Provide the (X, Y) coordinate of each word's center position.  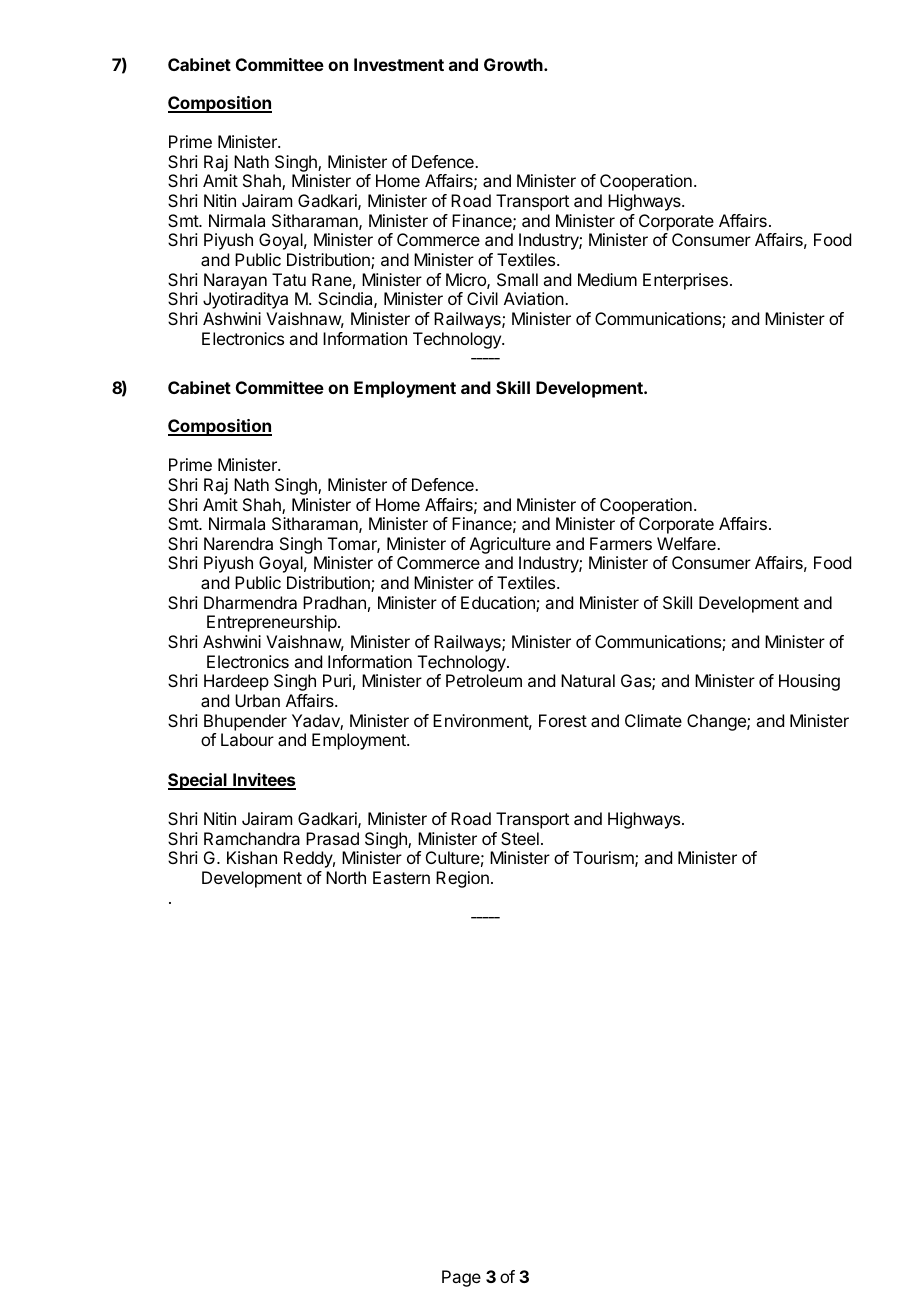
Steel (520, 838)
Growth (514, 64)
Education (499, 604)
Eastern (401, 877)
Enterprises (685, 281)
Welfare (687, 543)
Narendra (238, 543)
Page (461, 1278)
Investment (399, 64)
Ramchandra (252, 838)
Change (717, 722)
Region (462, 879)
